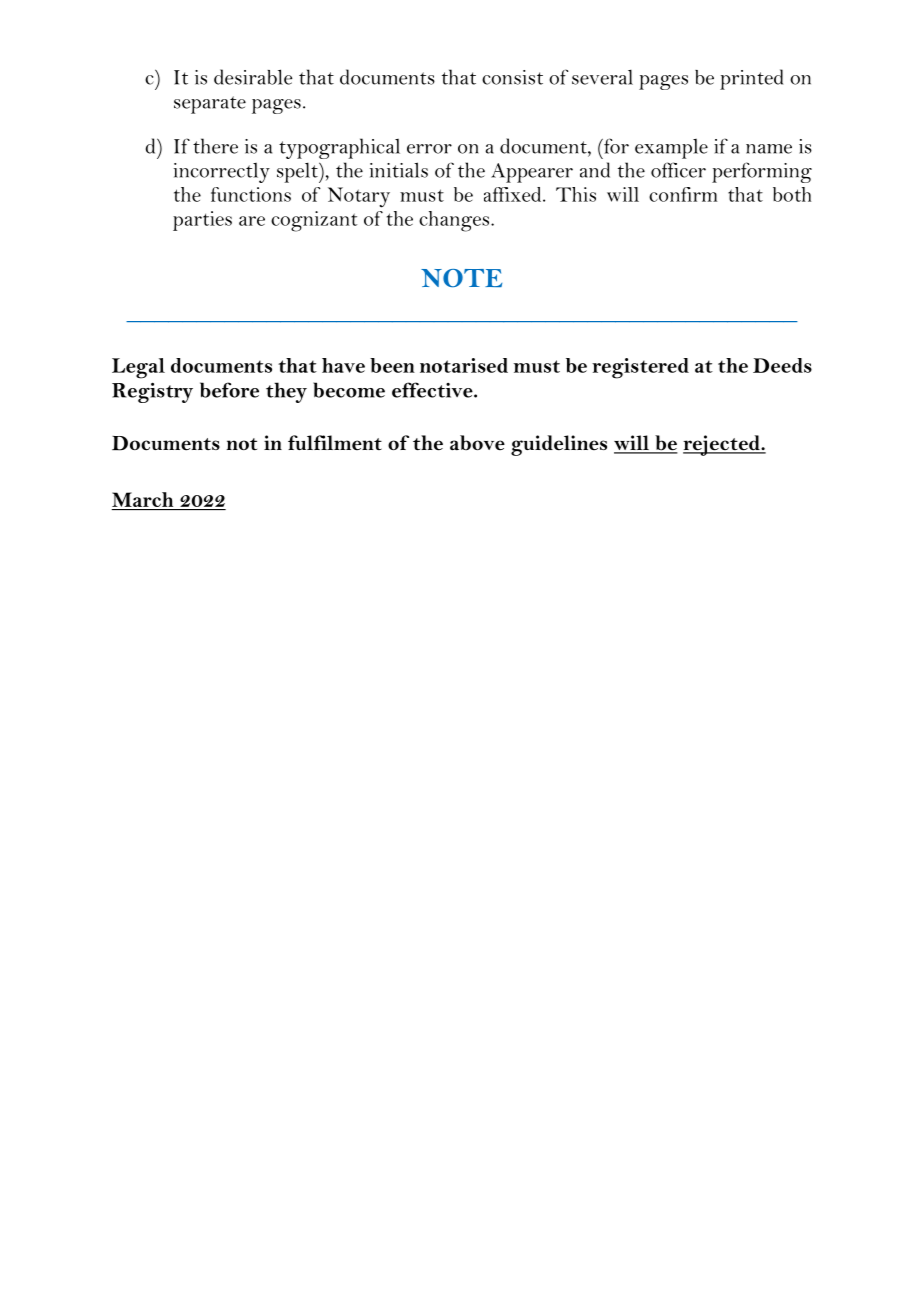 Image resolution: width=924 pixels, height=1308 pixels. I want to click on before, so click(229, 390).
